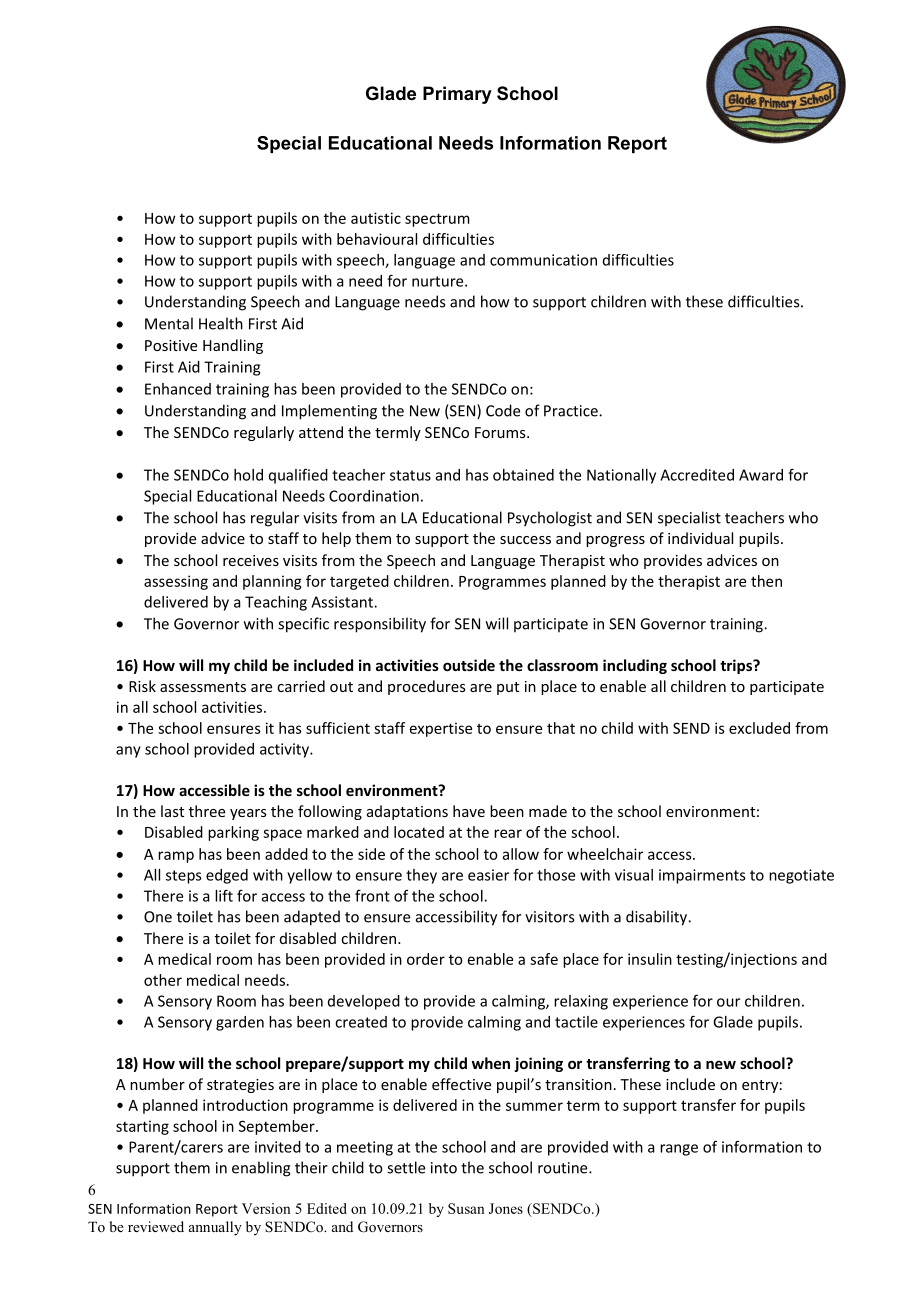 Image resolution: width=924 pixels, height=1308 pixels. Describe the element at coordinates (469, 811) in the image. I see `have` at that location.
